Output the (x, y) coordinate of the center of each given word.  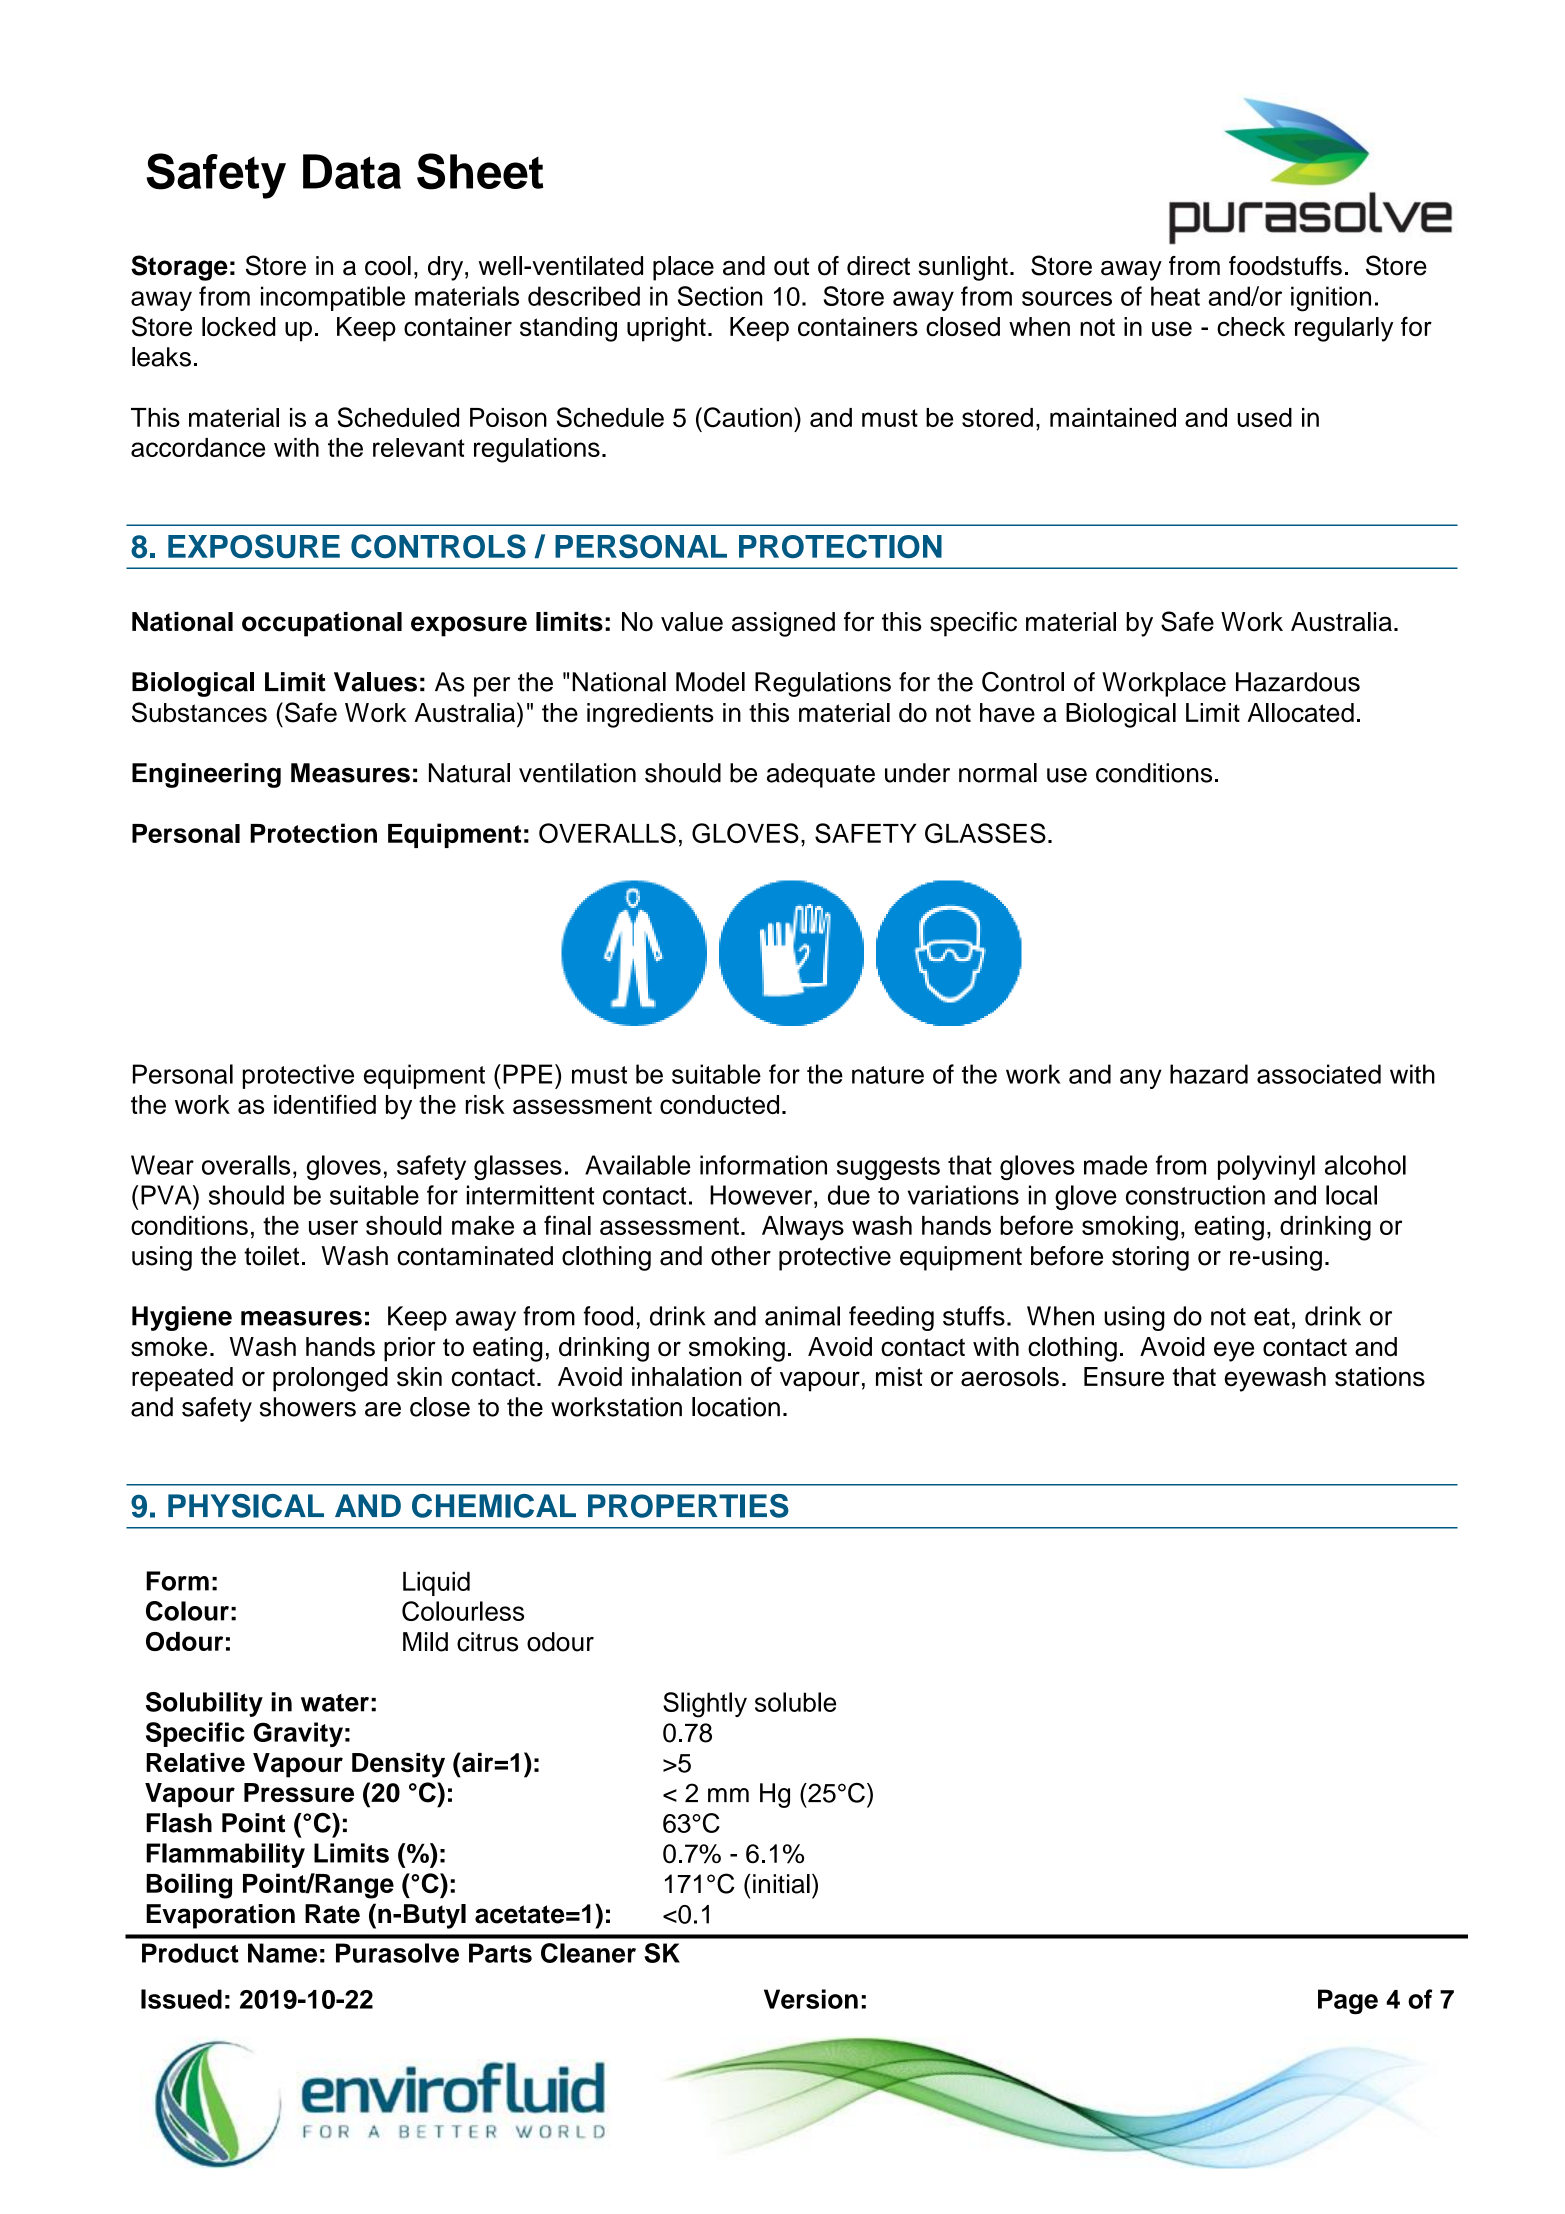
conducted (719, 1104)
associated (1319, 1074)
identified (325, 1104)
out (791, 266)
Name (282, 1953)
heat (1175, 296)
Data (352, 171)
